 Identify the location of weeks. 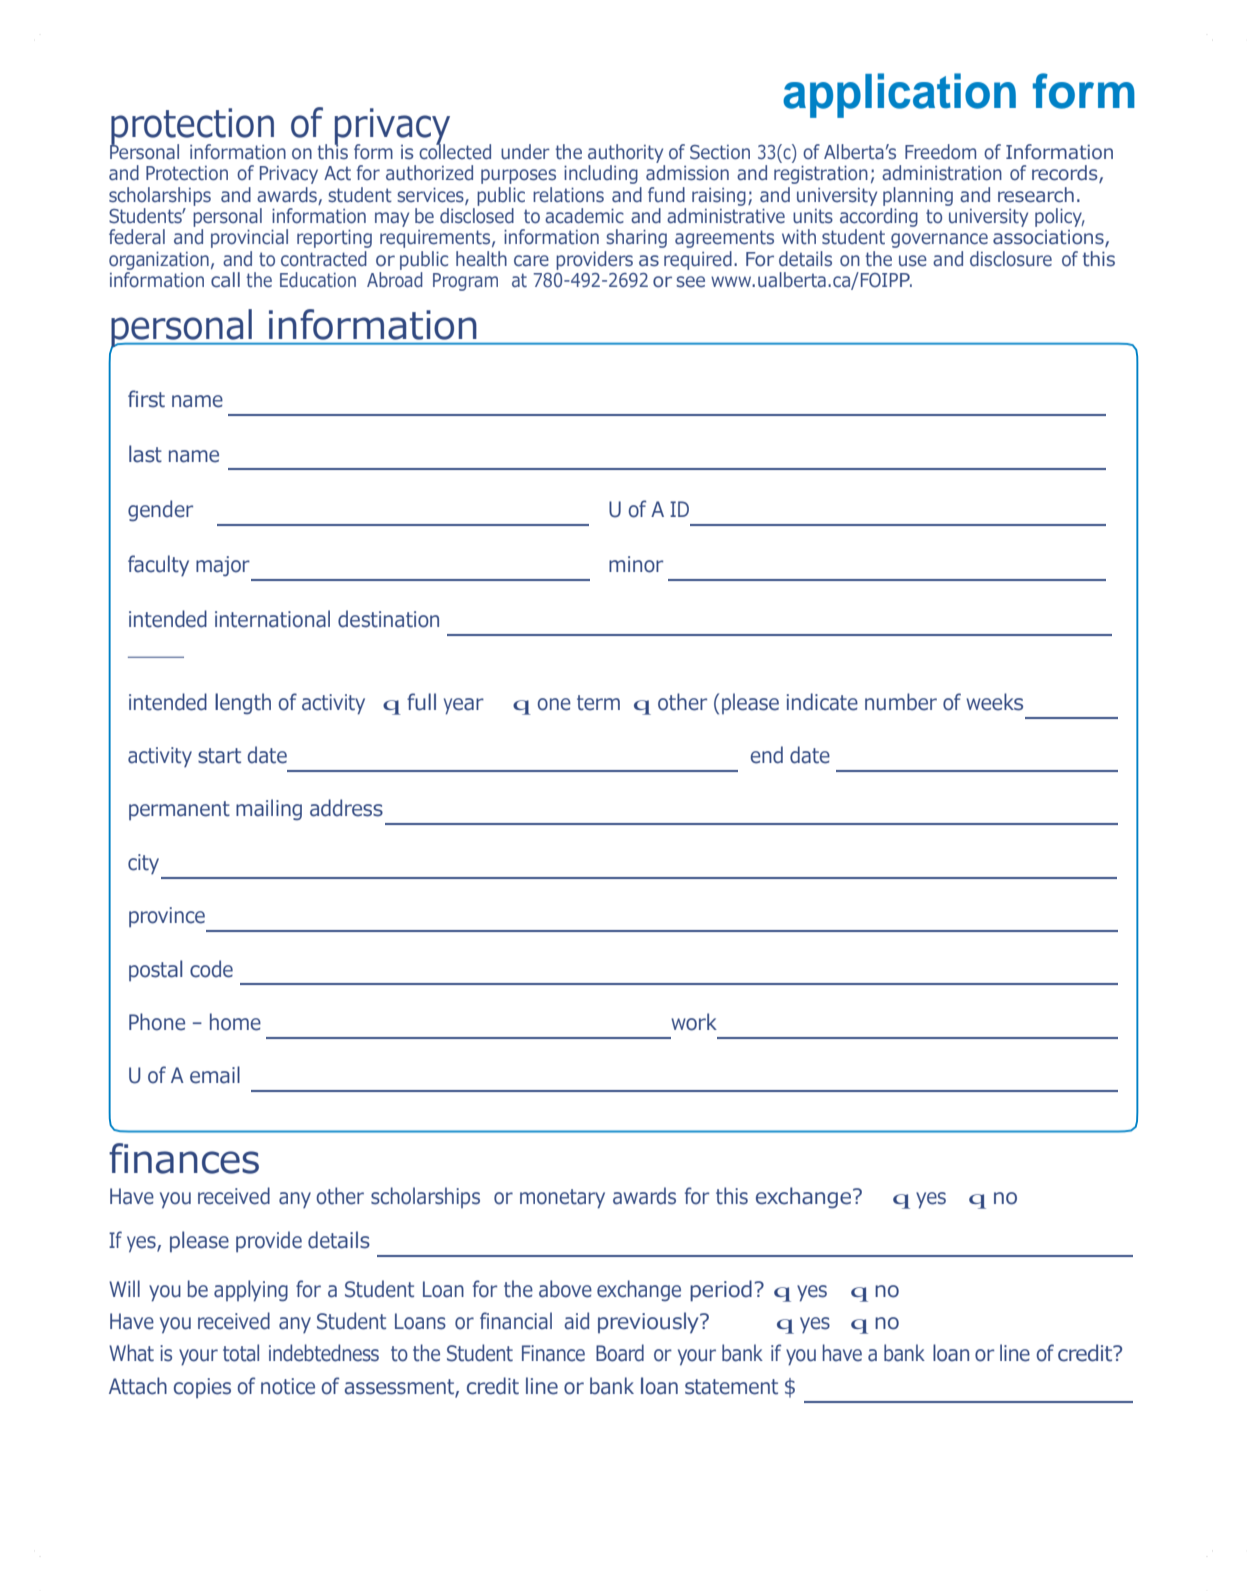
(994, 702).
